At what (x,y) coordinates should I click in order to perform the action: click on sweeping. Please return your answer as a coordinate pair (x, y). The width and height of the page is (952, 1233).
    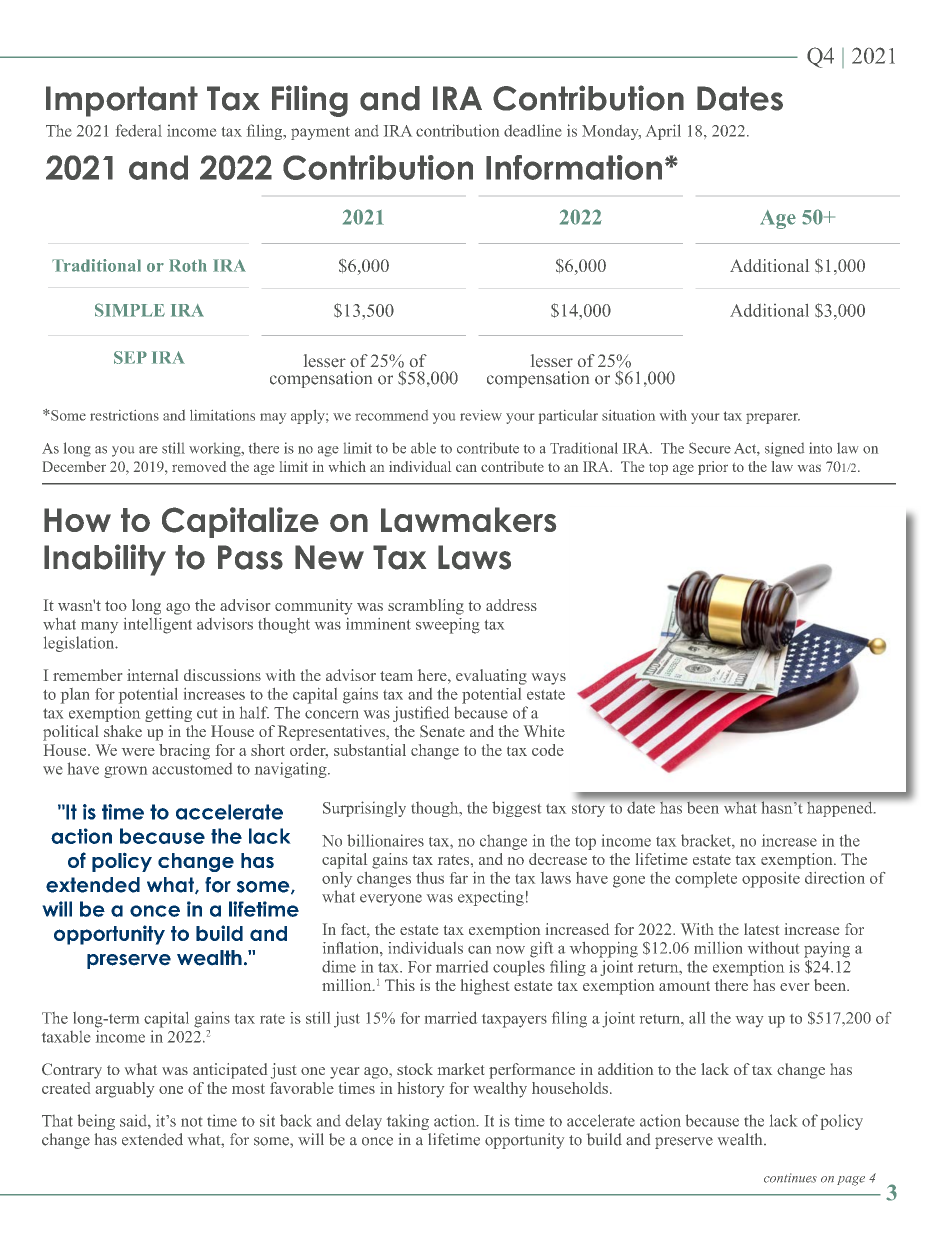
    Looking at the image, I should click on (448, 626).
